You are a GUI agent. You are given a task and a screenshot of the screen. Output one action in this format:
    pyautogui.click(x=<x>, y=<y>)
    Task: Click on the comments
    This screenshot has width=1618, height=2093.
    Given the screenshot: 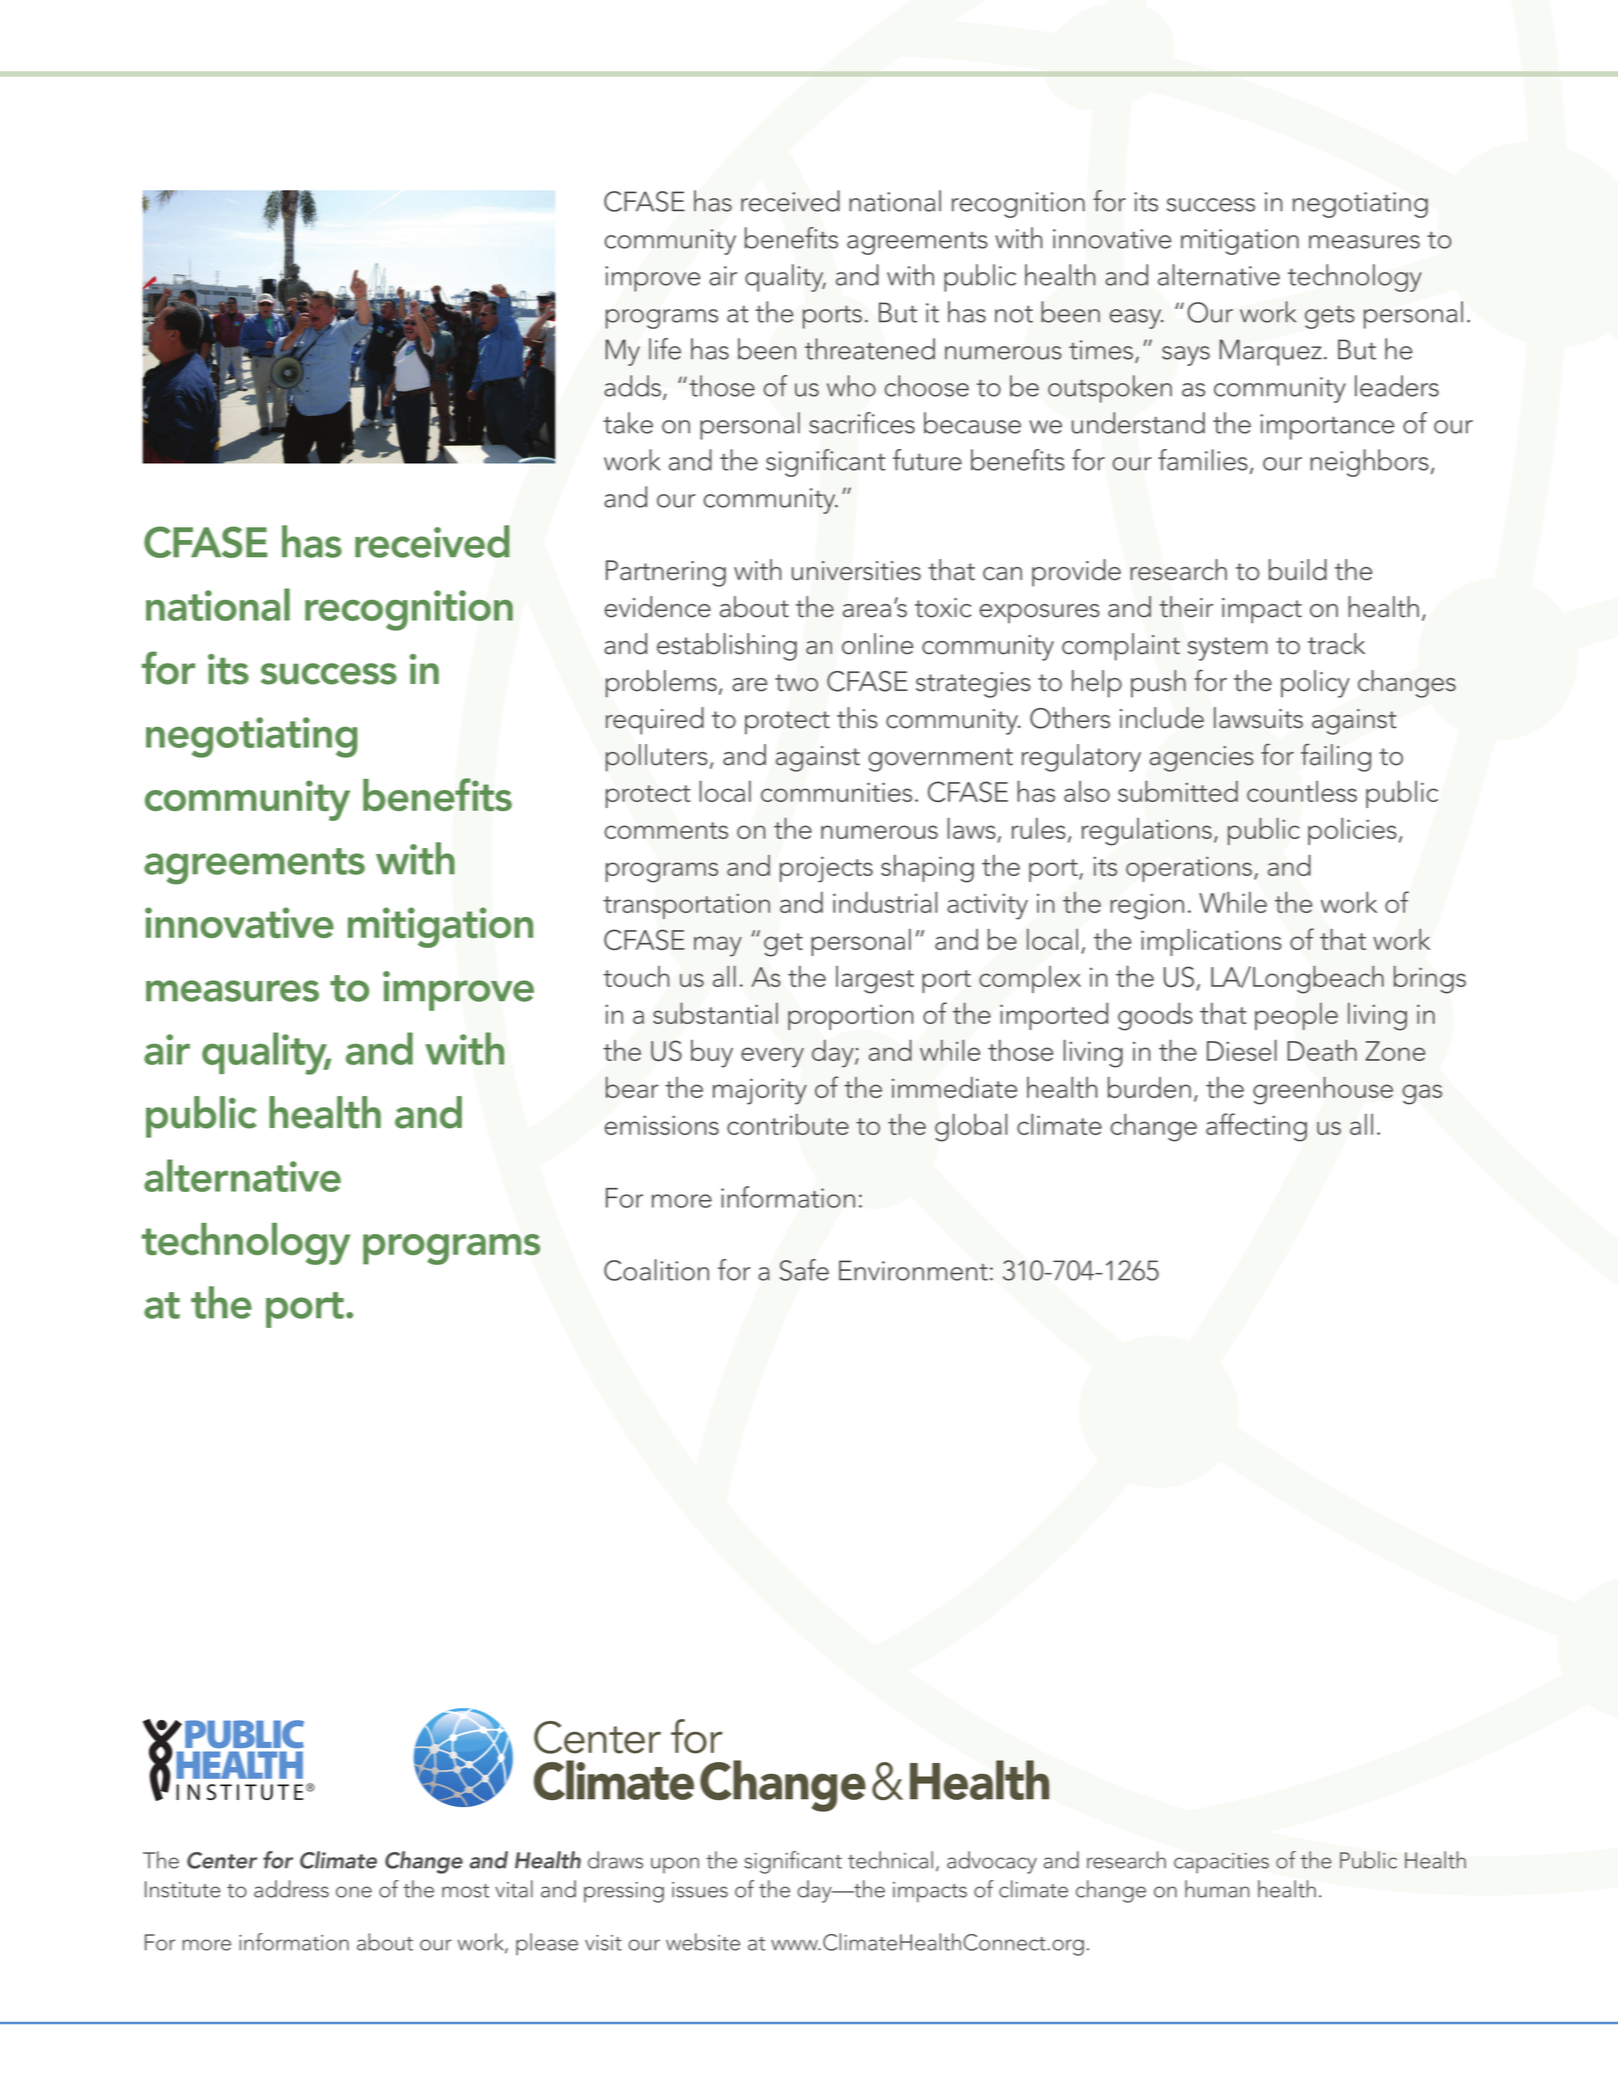 What is the action you would take?
    pyautogui.click(x=666, y=830)
